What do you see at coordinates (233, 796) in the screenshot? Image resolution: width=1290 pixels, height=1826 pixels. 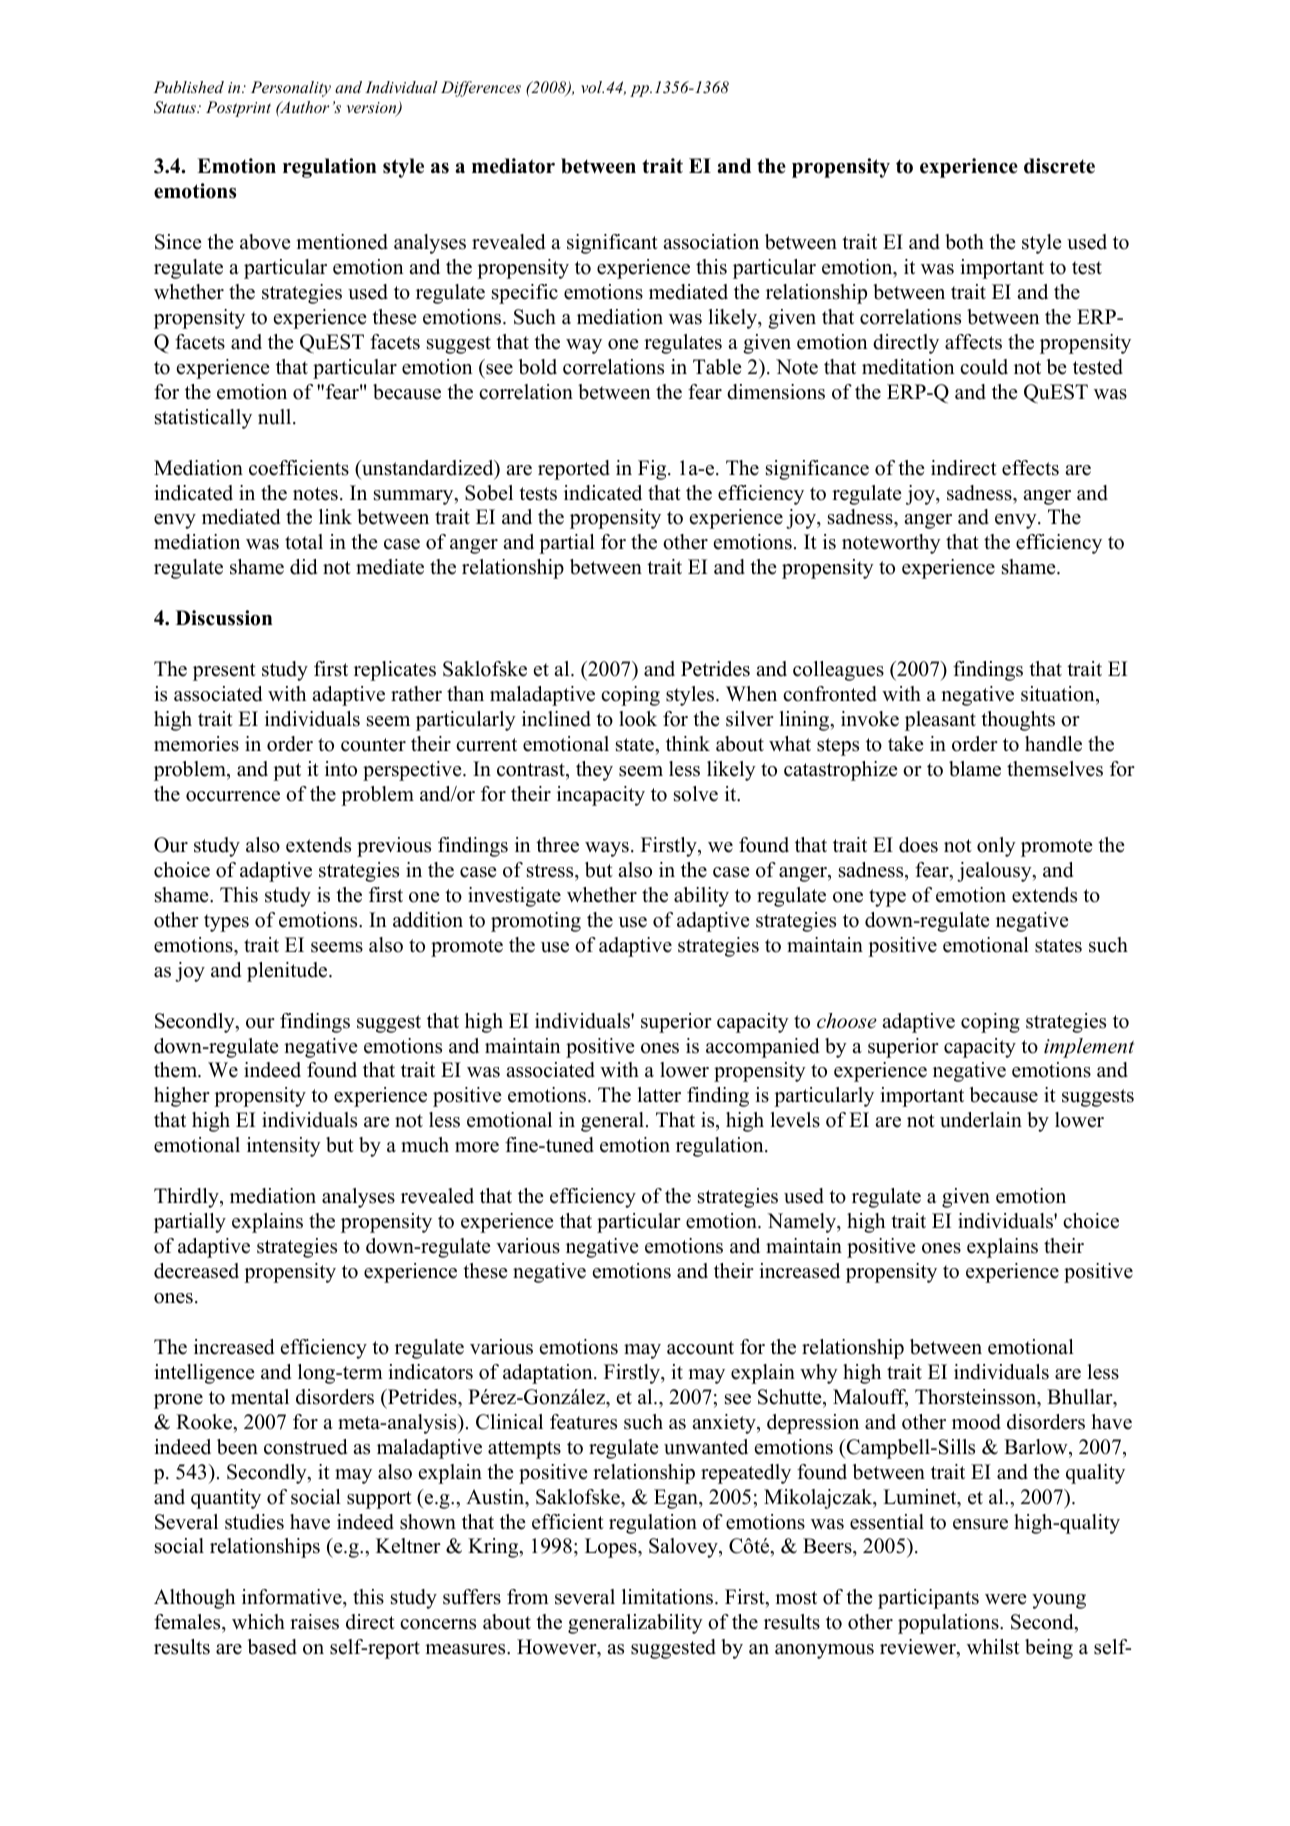 I see `occurrence` at bounding box center [233, 796].
